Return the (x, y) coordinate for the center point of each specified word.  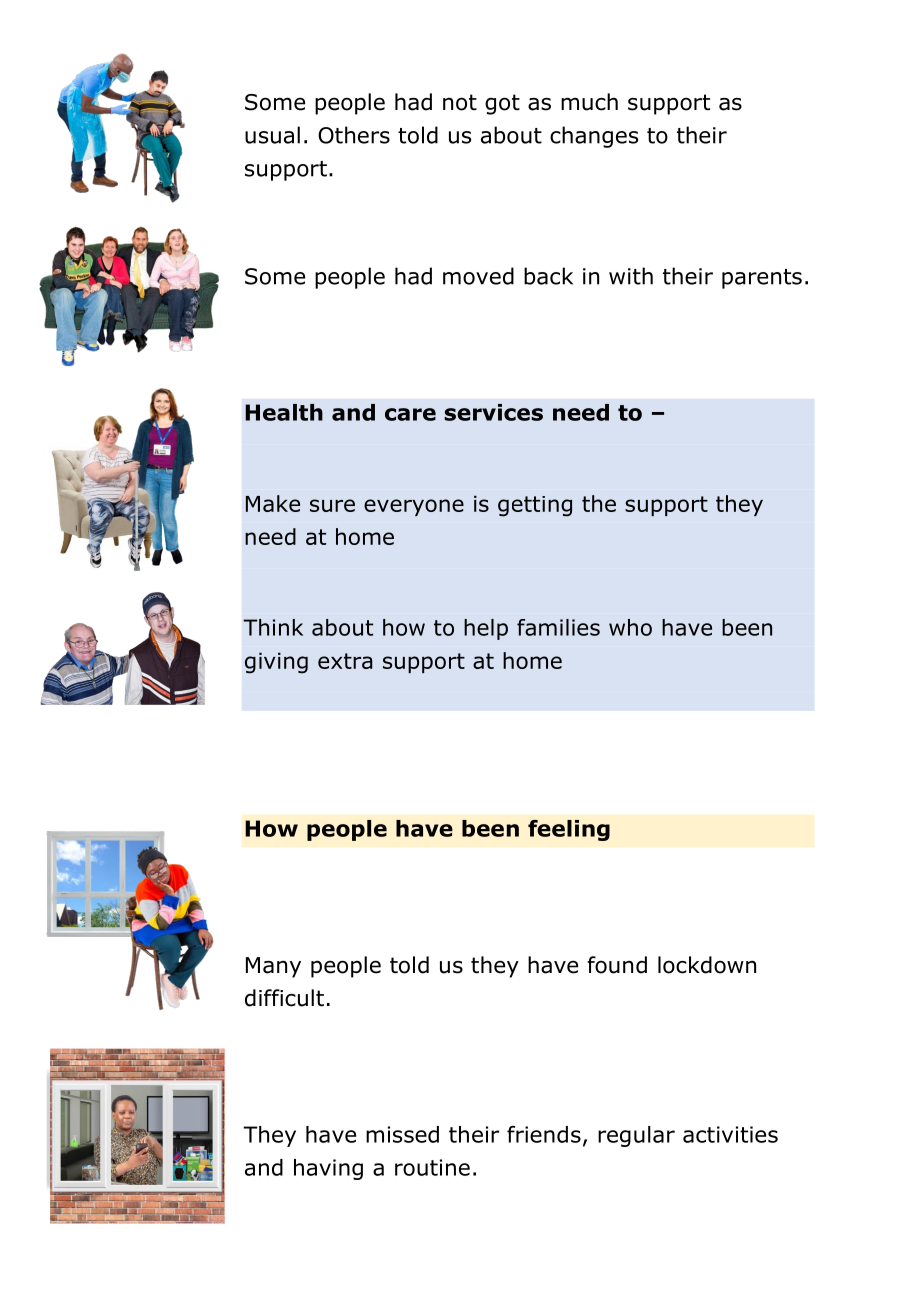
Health (284, 412)
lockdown (707, 965)
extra (345, 661)
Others (354, 135)
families (558, 627)
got (502, 104)
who (630, 627)
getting (535, 506)
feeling (569, 830)
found (617, 965)
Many (273, 967)
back (548, 276)
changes (594, 137)
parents (762, 279)
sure (332, 505)
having (328, 1169)
